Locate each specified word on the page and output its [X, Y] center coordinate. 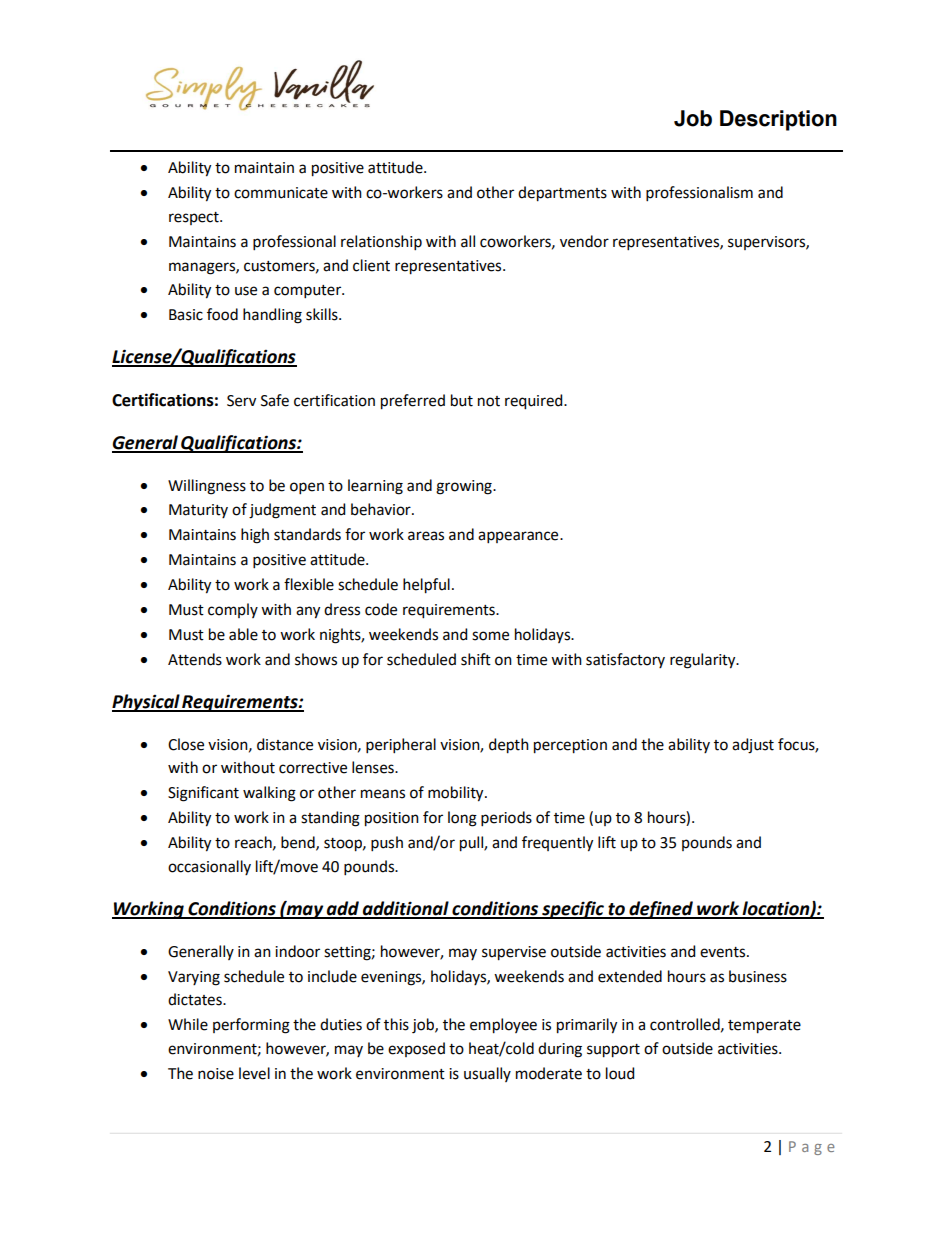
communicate [281, 193]
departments [562, 194]
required [535, 402]
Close [186, 744]
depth [509, 746]
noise [216, 1074]
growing [465, 487]
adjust [753, 746]
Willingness [207, 487]
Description [778, 120]
